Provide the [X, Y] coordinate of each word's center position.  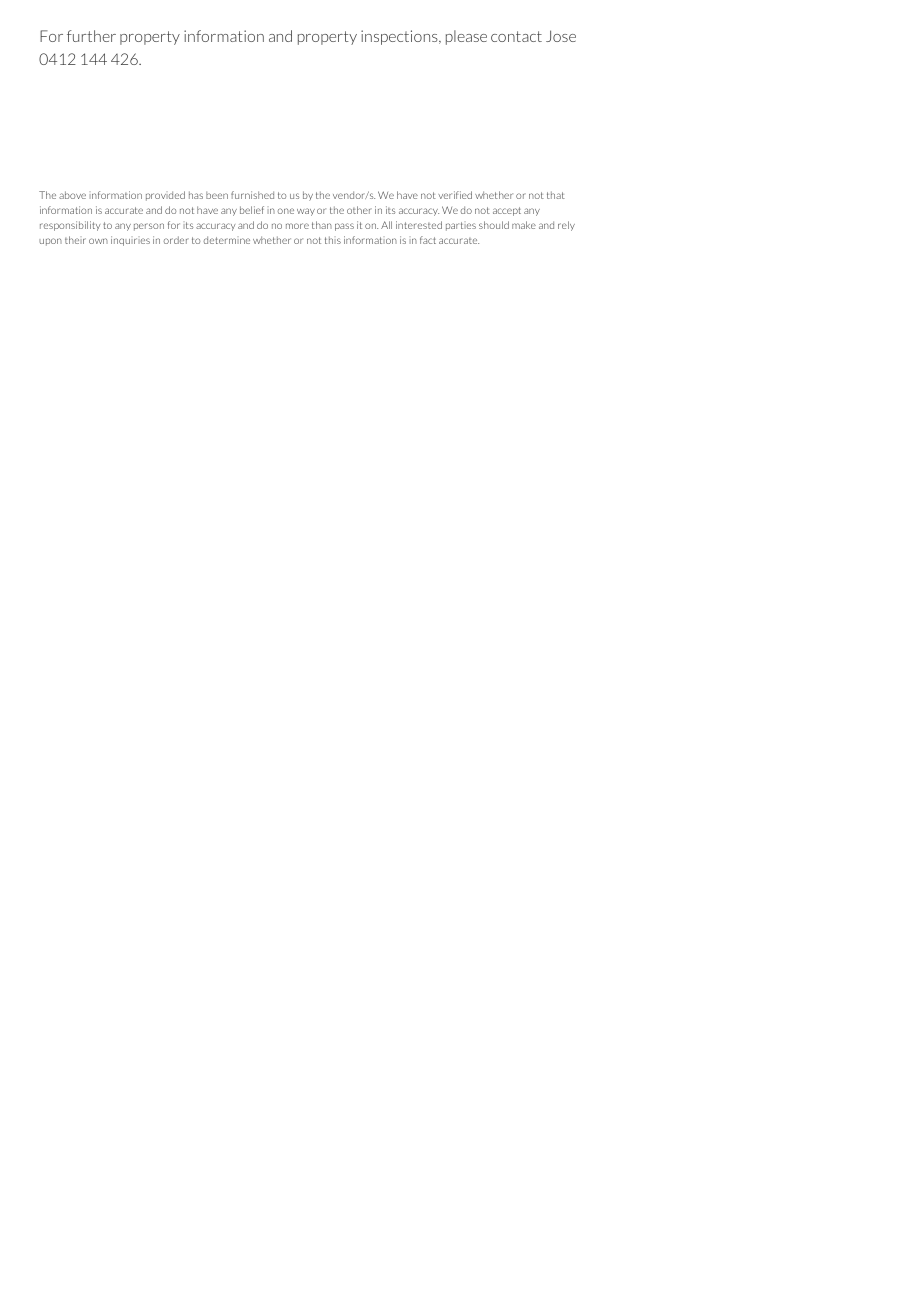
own [98, 241]
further [91, 36]
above [72, 195]
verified [455, 195]
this [333, 240]
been [217, 195]
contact [516, 36]
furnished [252, 195]
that [556, 195]
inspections [400, 37]
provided [165, 196]
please [466, 37]
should [494, 225]
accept [507, 211]
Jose [561, 36]
